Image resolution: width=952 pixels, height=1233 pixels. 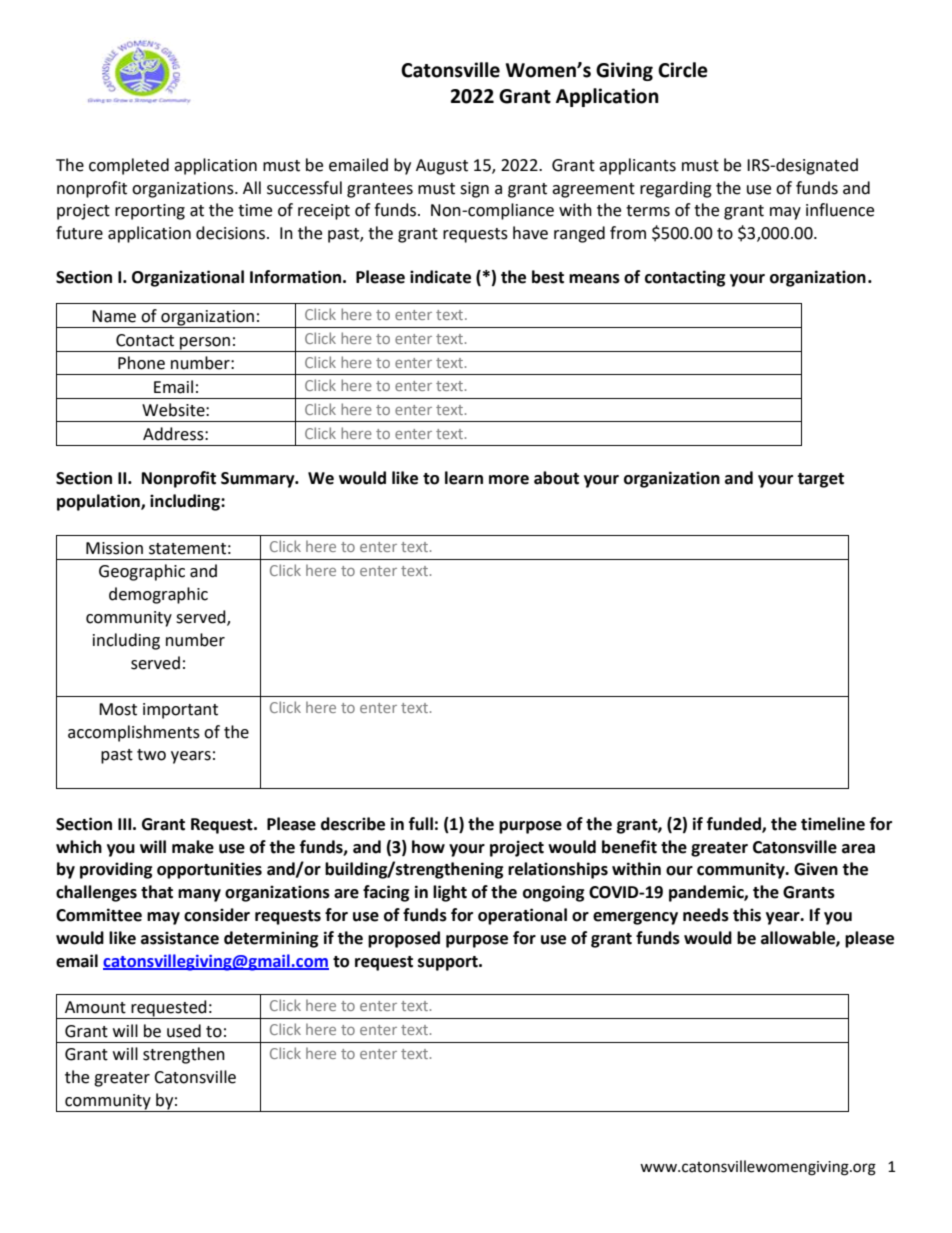 What do you see at coordinates (184, 1031) in the image?
I see `used` at bounding box center [184, 1031].
